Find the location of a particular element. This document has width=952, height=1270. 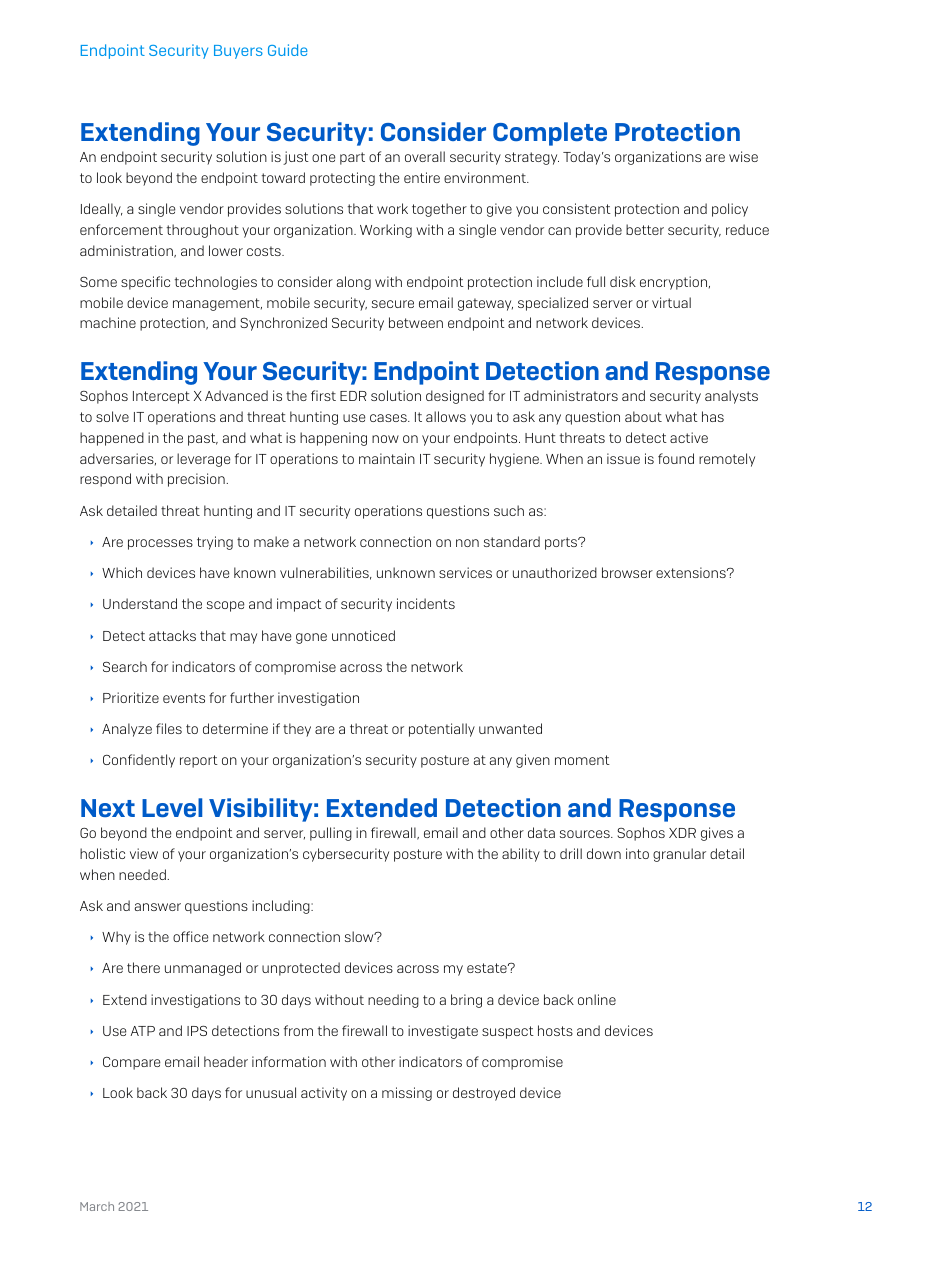

March is located at coordinates (97, 1206).
